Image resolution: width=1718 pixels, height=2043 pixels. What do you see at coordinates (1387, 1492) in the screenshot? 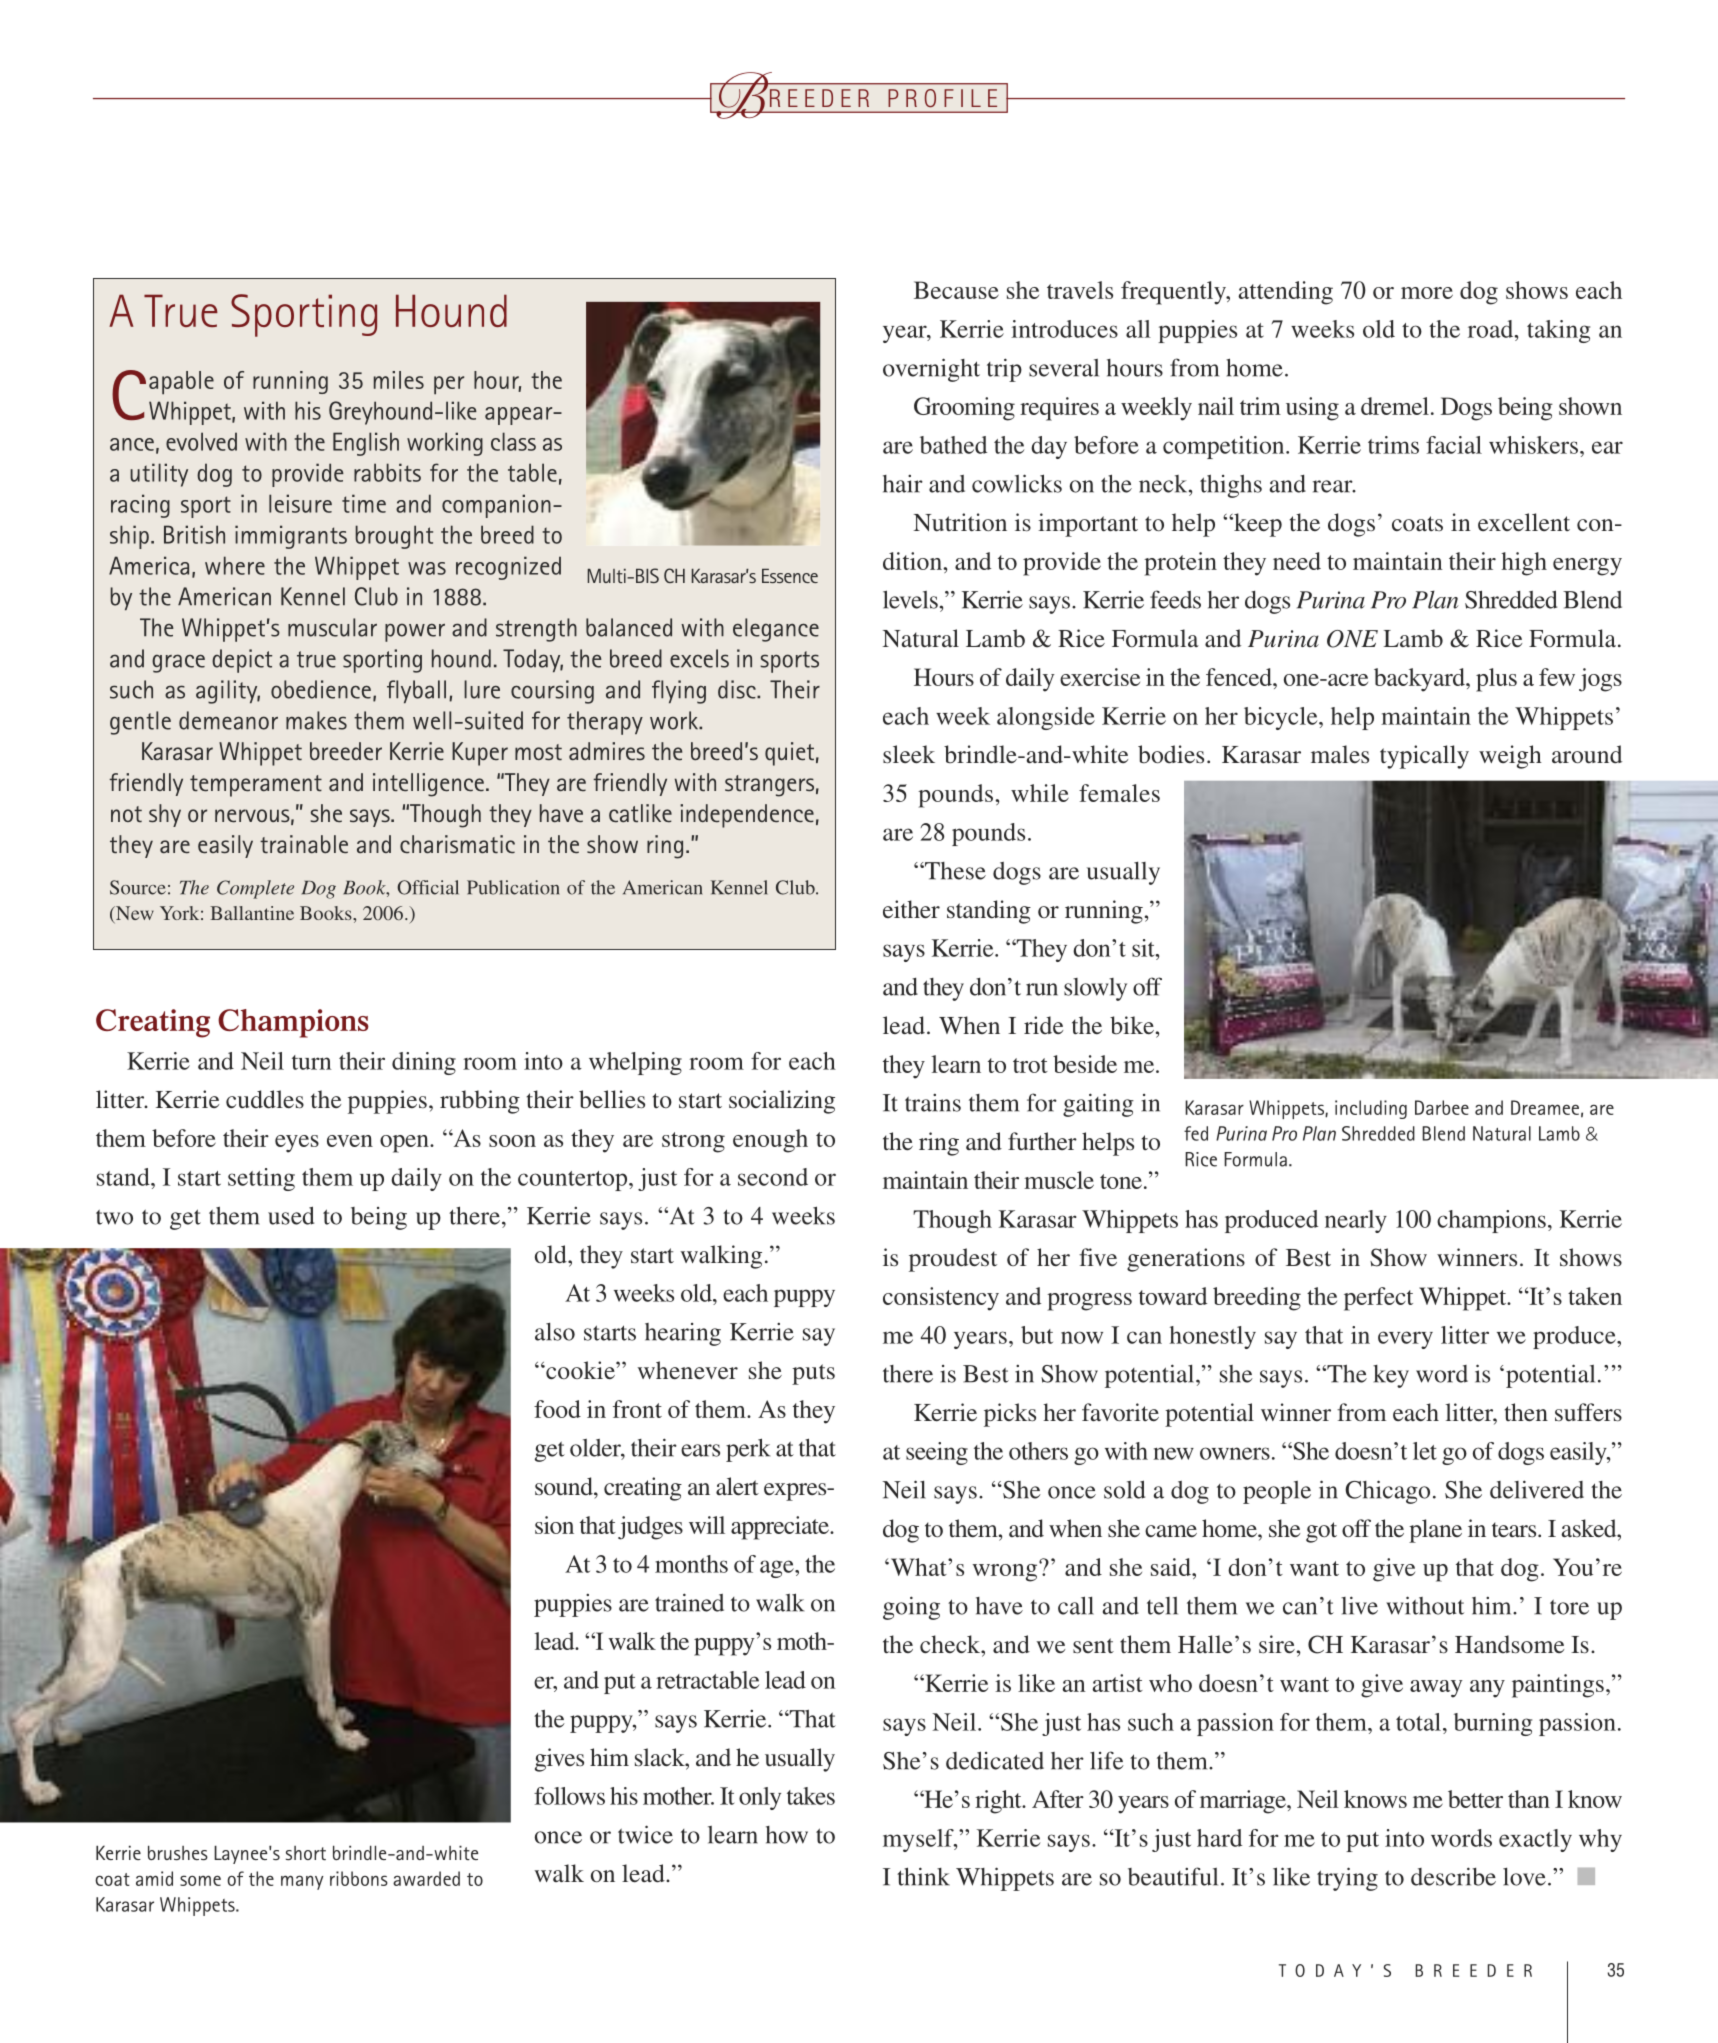
I see `Chicago` at bounding box center [1387, 1492].
